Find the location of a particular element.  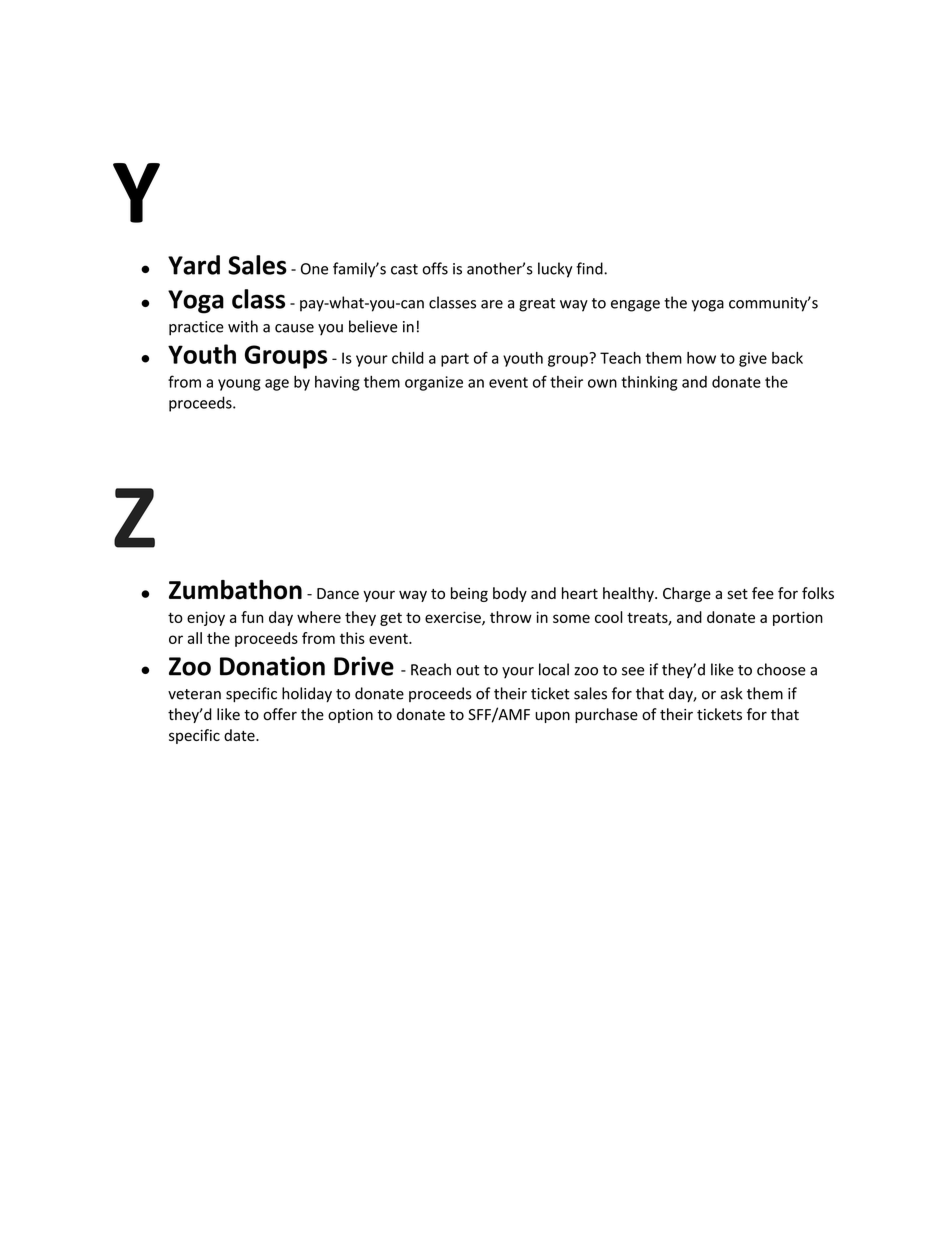

set is located at coordinates (737, 594).
